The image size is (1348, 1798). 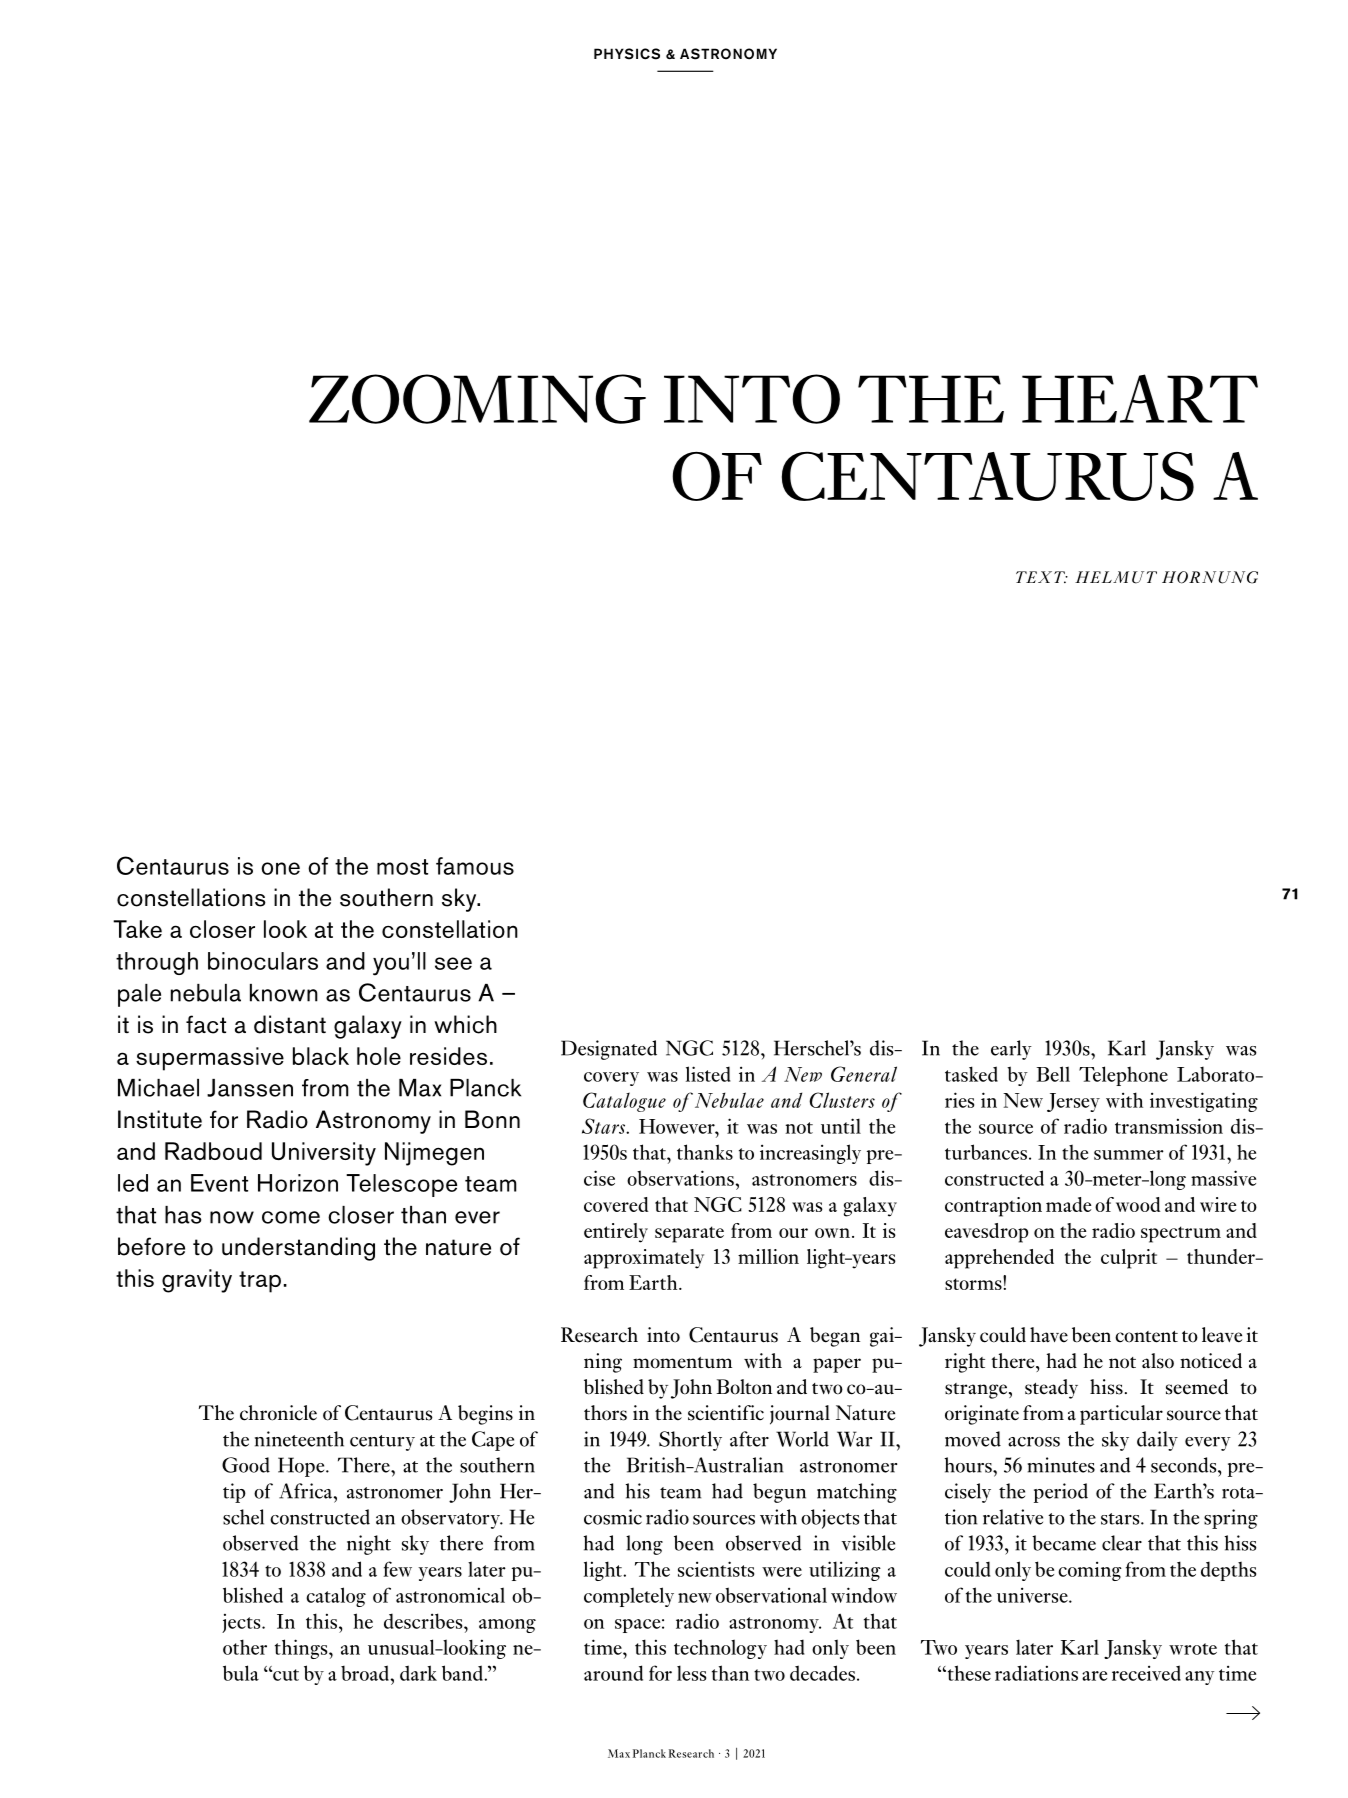 What do you see at coordinates (627, 54) in the screenshot?
I see `PHYSICS` at bounding box center [627, 54].
